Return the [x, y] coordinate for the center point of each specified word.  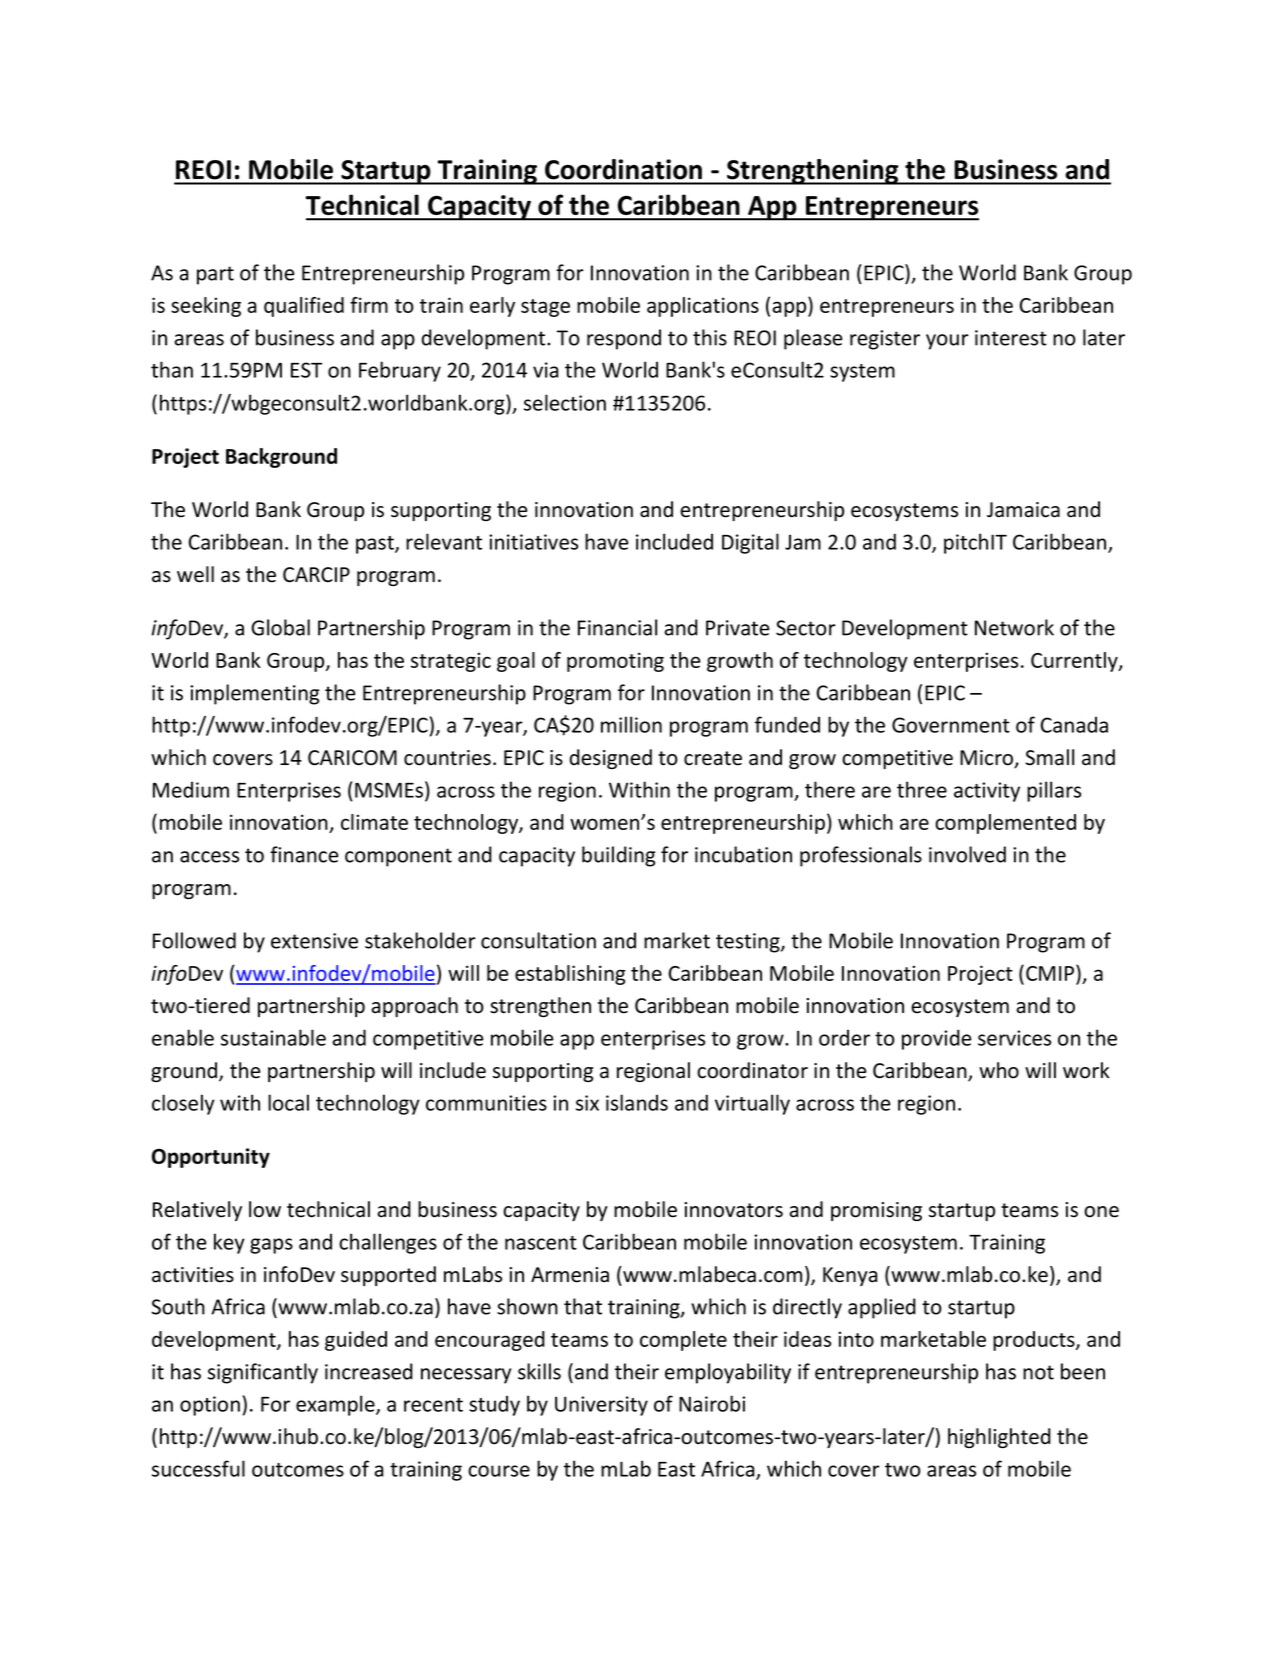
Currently [1075, 662]
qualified [304, 307]
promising [876, 1211]
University [601, 1406]
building [619, 856]
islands [637, 1102]
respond [624, 339]
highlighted [999, 1438]
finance [304, 854]
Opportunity [211, 1158]
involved [967, 854]
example [336, 1405]
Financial [617, 627]
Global [280, 627]
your [947, 342]
